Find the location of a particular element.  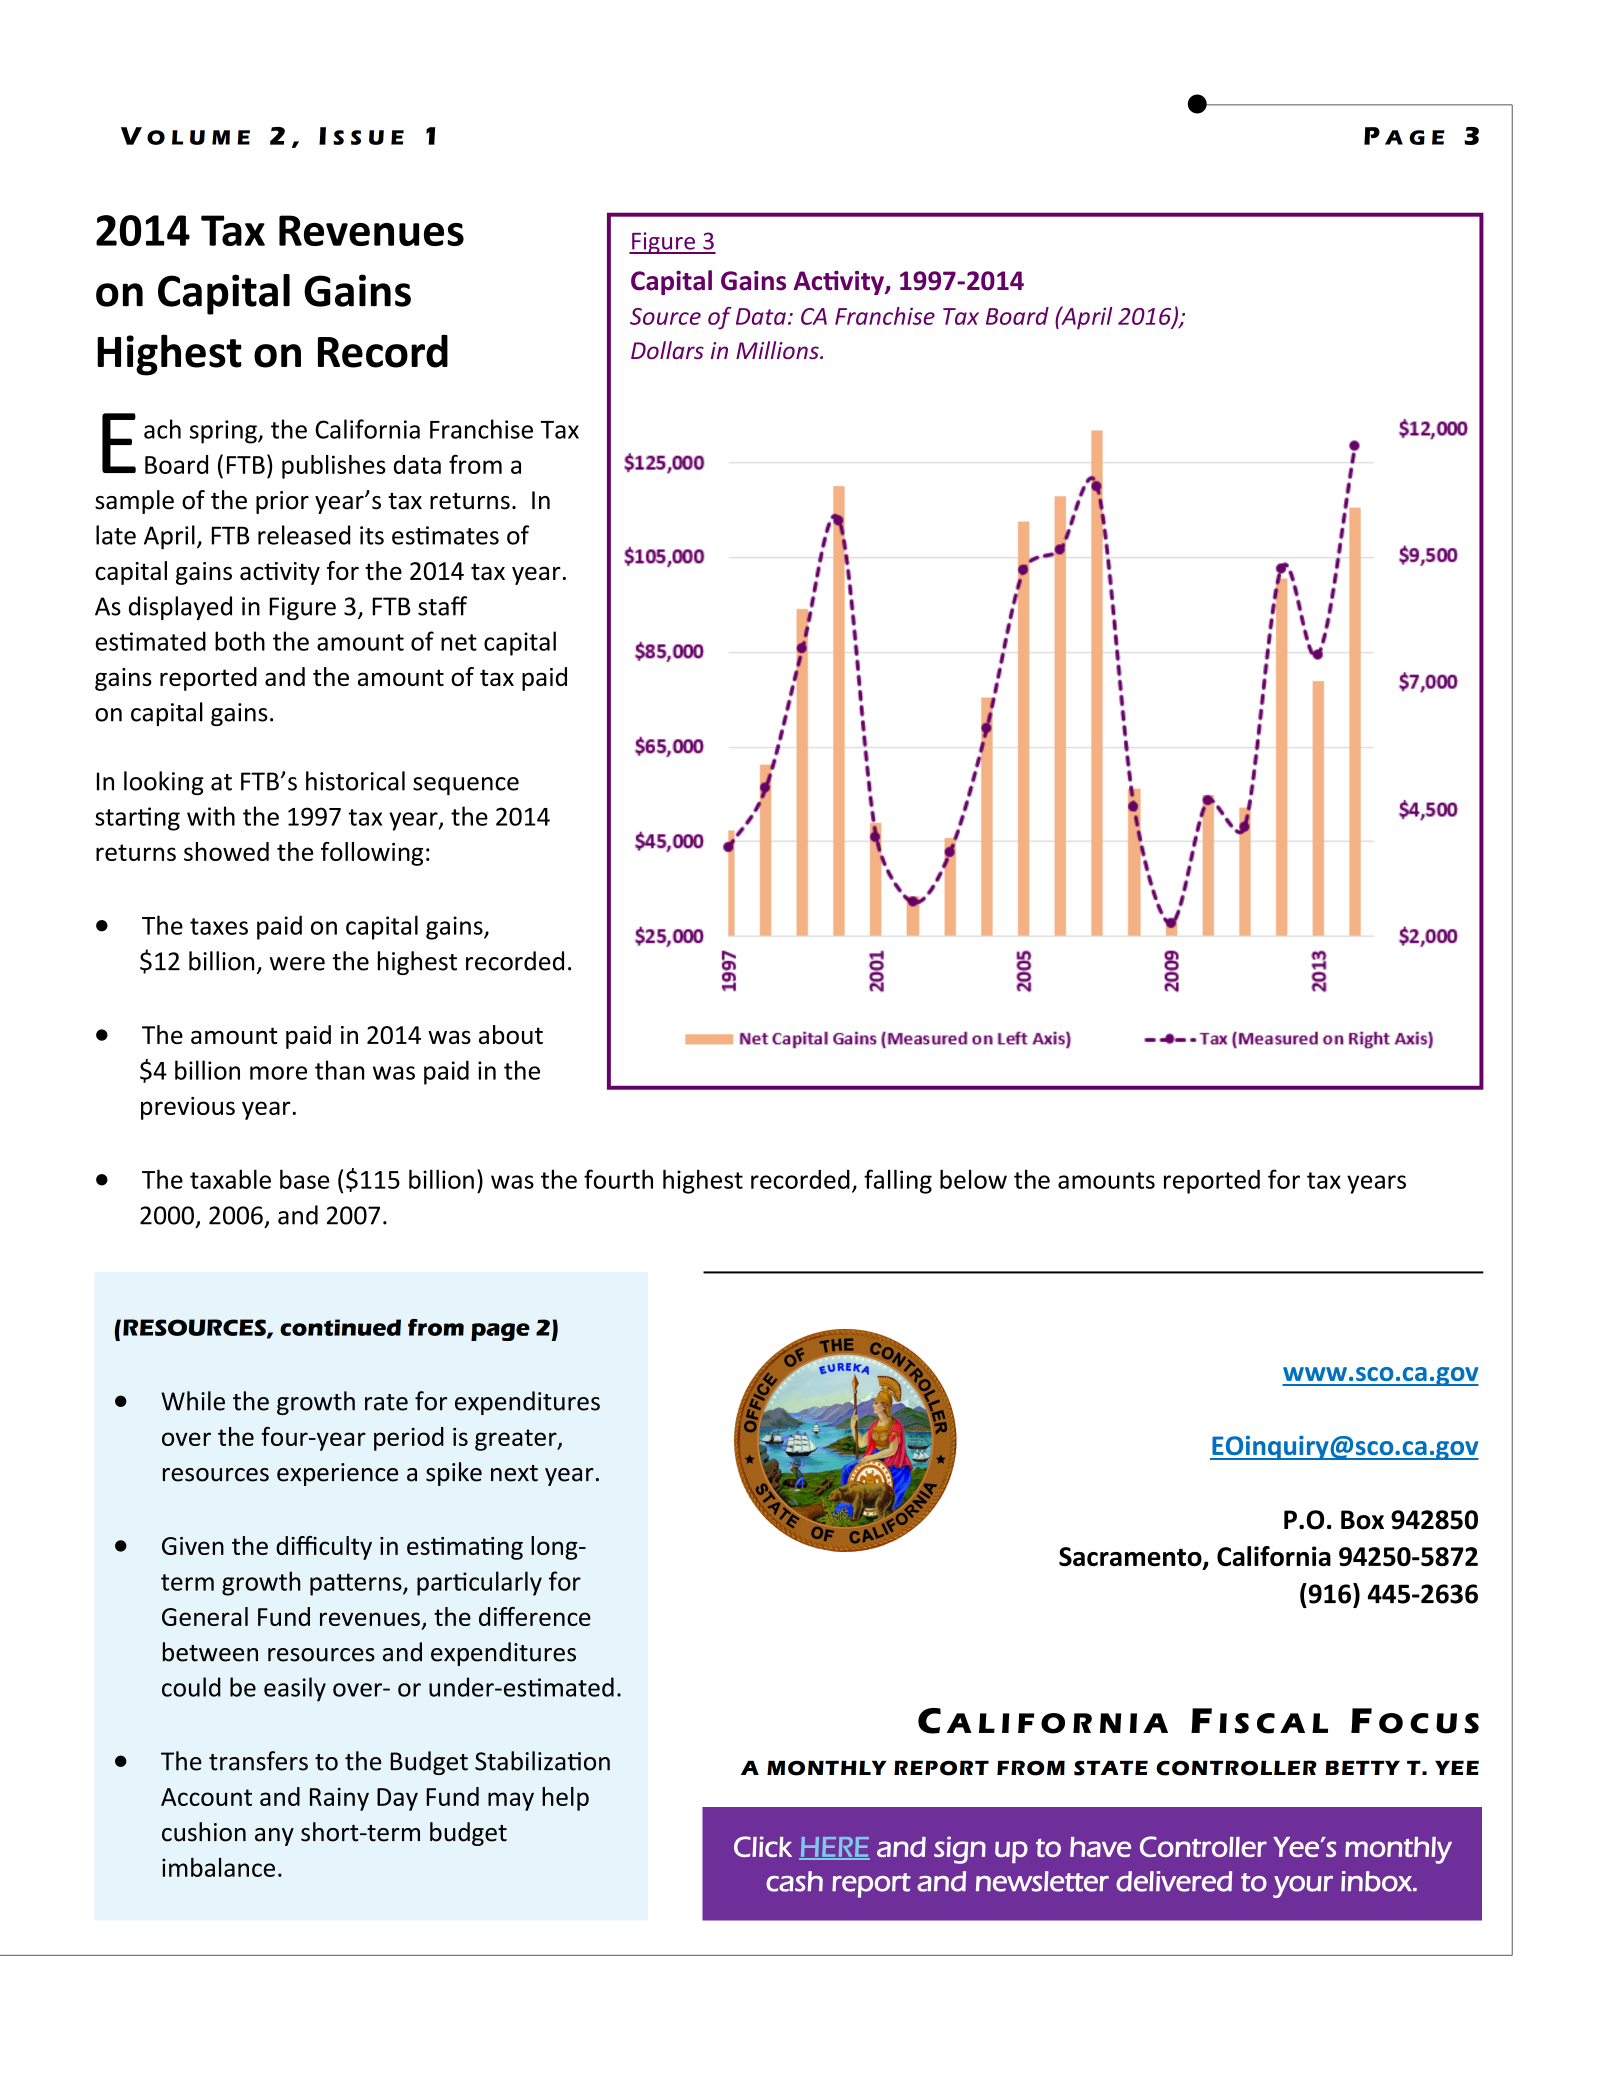

more is located at coordinates (278, 1073).
